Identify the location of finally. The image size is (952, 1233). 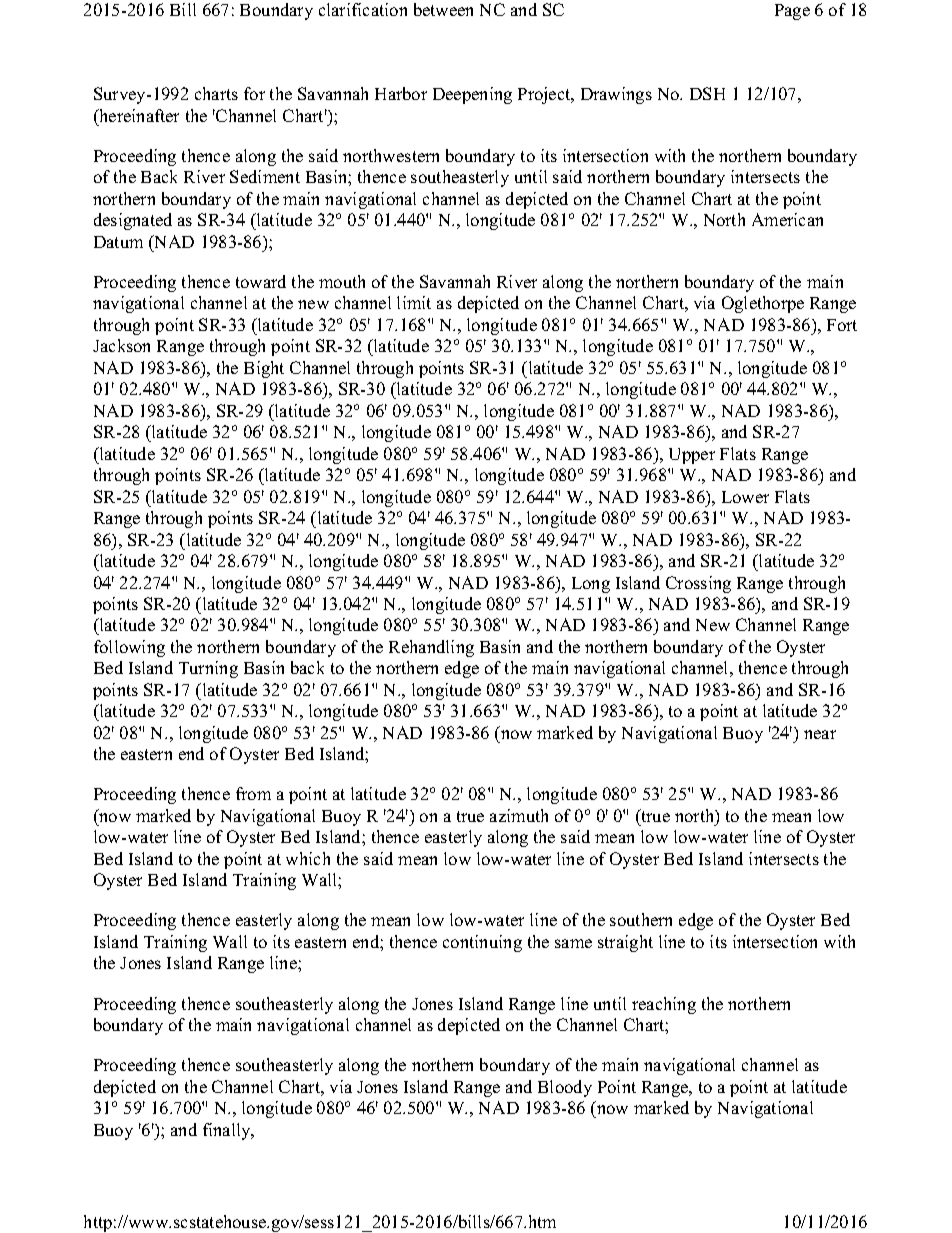
(228, 1131).
